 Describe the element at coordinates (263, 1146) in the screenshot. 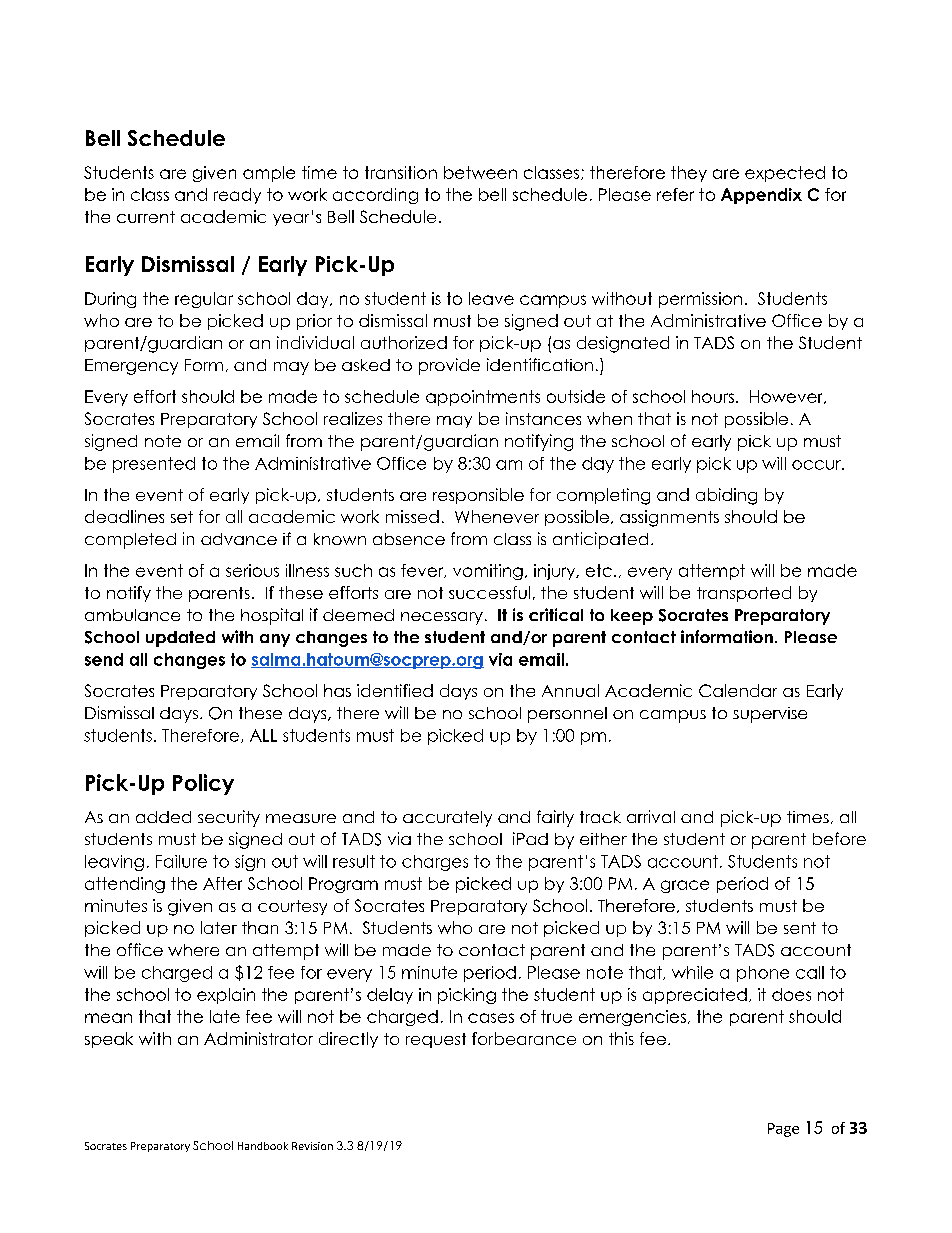

I see `Handbook` at that location.
